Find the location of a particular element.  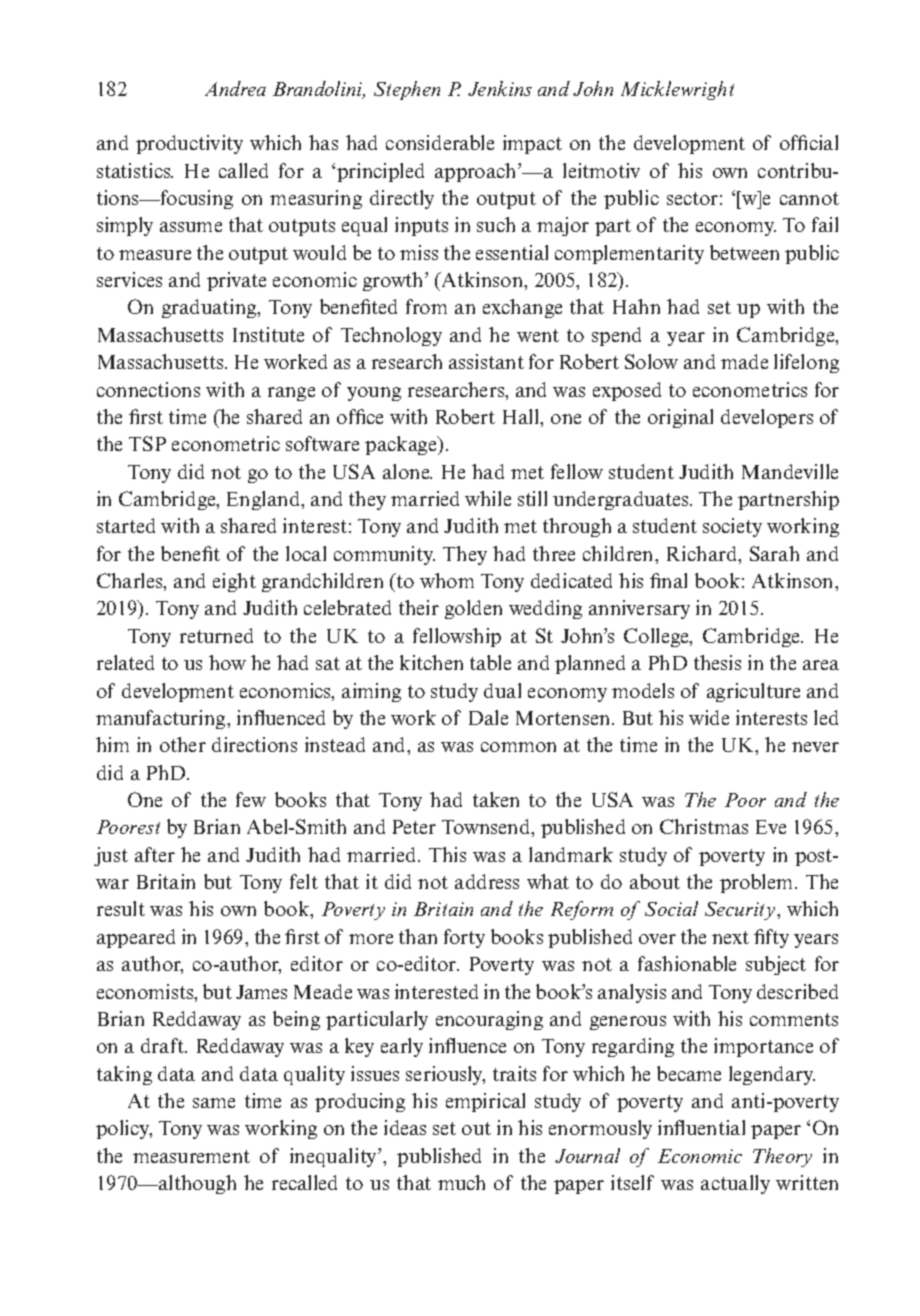

address is located at coordinates (487, 881).
